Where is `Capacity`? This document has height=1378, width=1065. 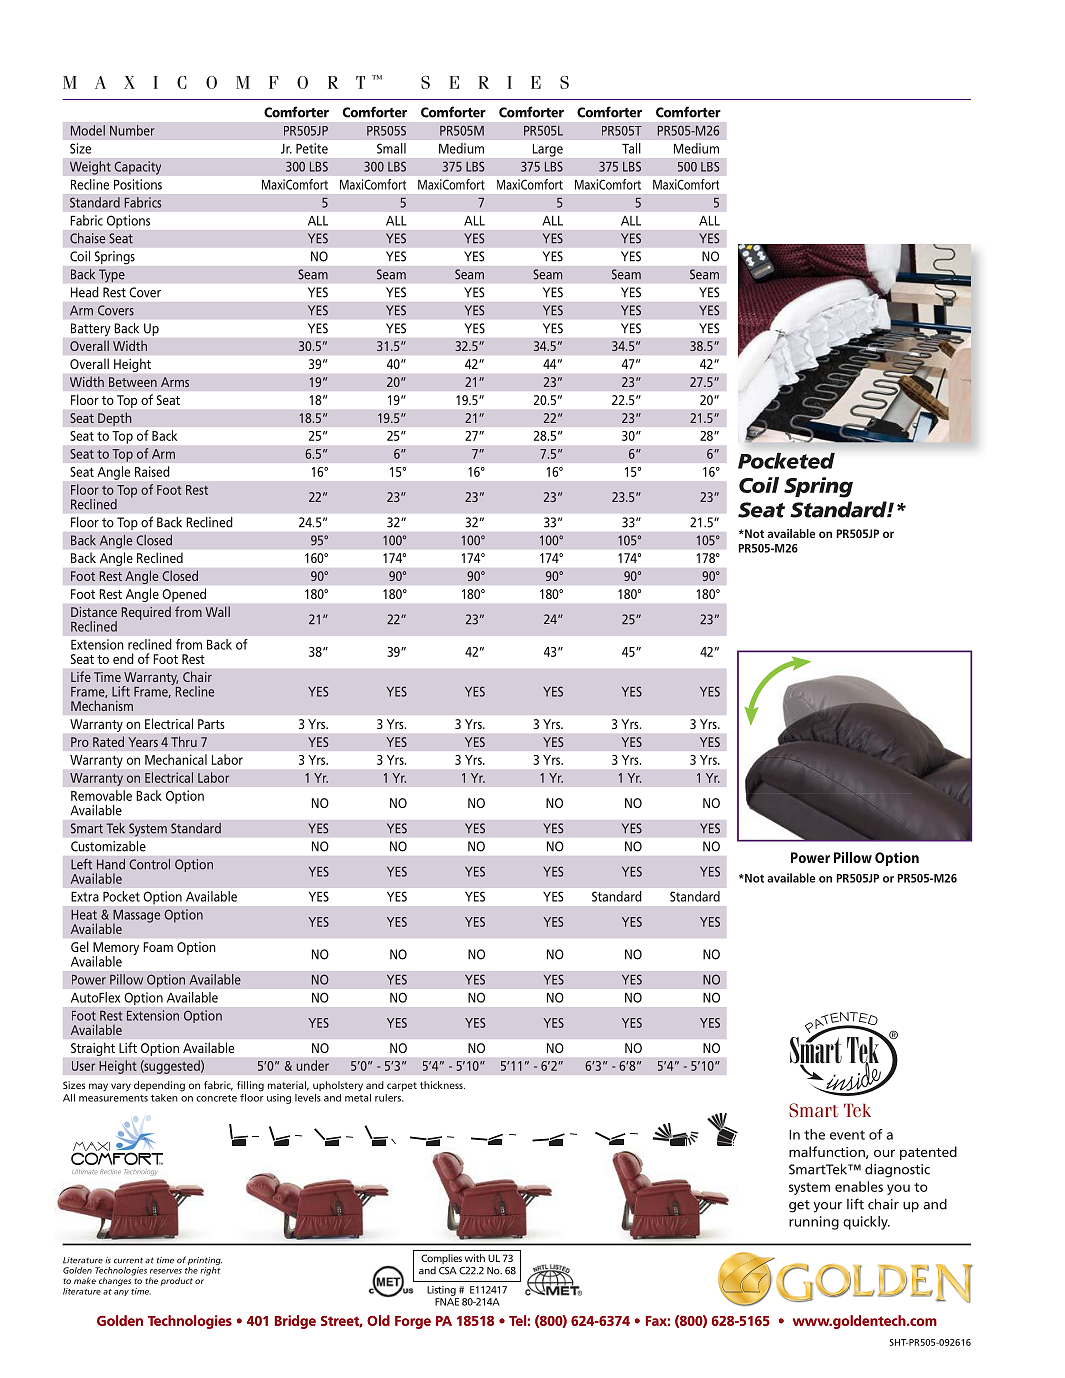
Capacity is located at coordinates (137, 168).
